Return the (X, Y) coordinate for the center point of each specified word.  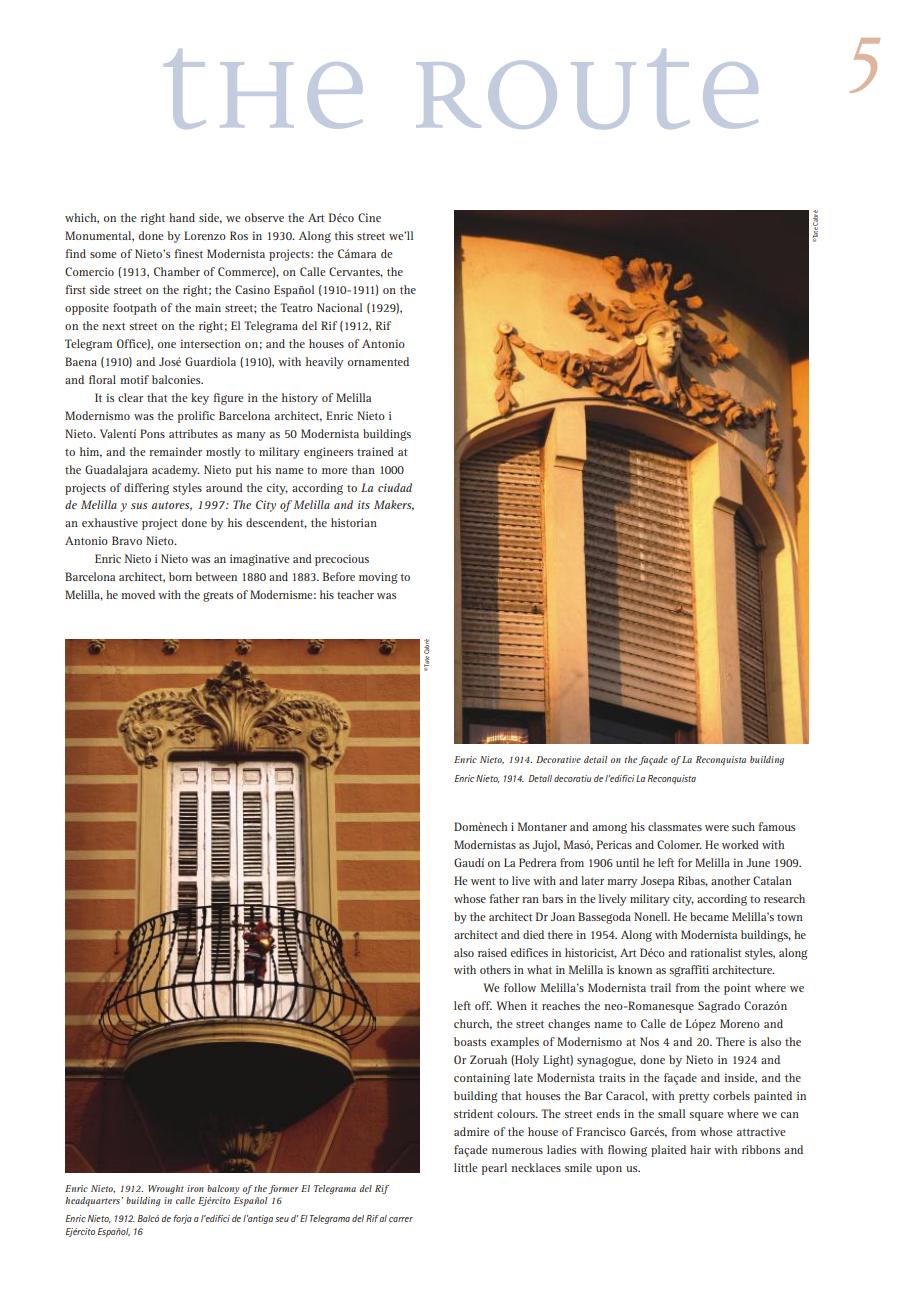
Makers (394, 505)
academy (176, 471)
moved (138, 594)
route (587, 89)
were (717, 828)
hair (700, 1149)
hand (182, 217)
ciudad (395, 487)
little (466, 1167)
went (483, 881)
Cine (369, 217)
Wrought (166, 1189)
